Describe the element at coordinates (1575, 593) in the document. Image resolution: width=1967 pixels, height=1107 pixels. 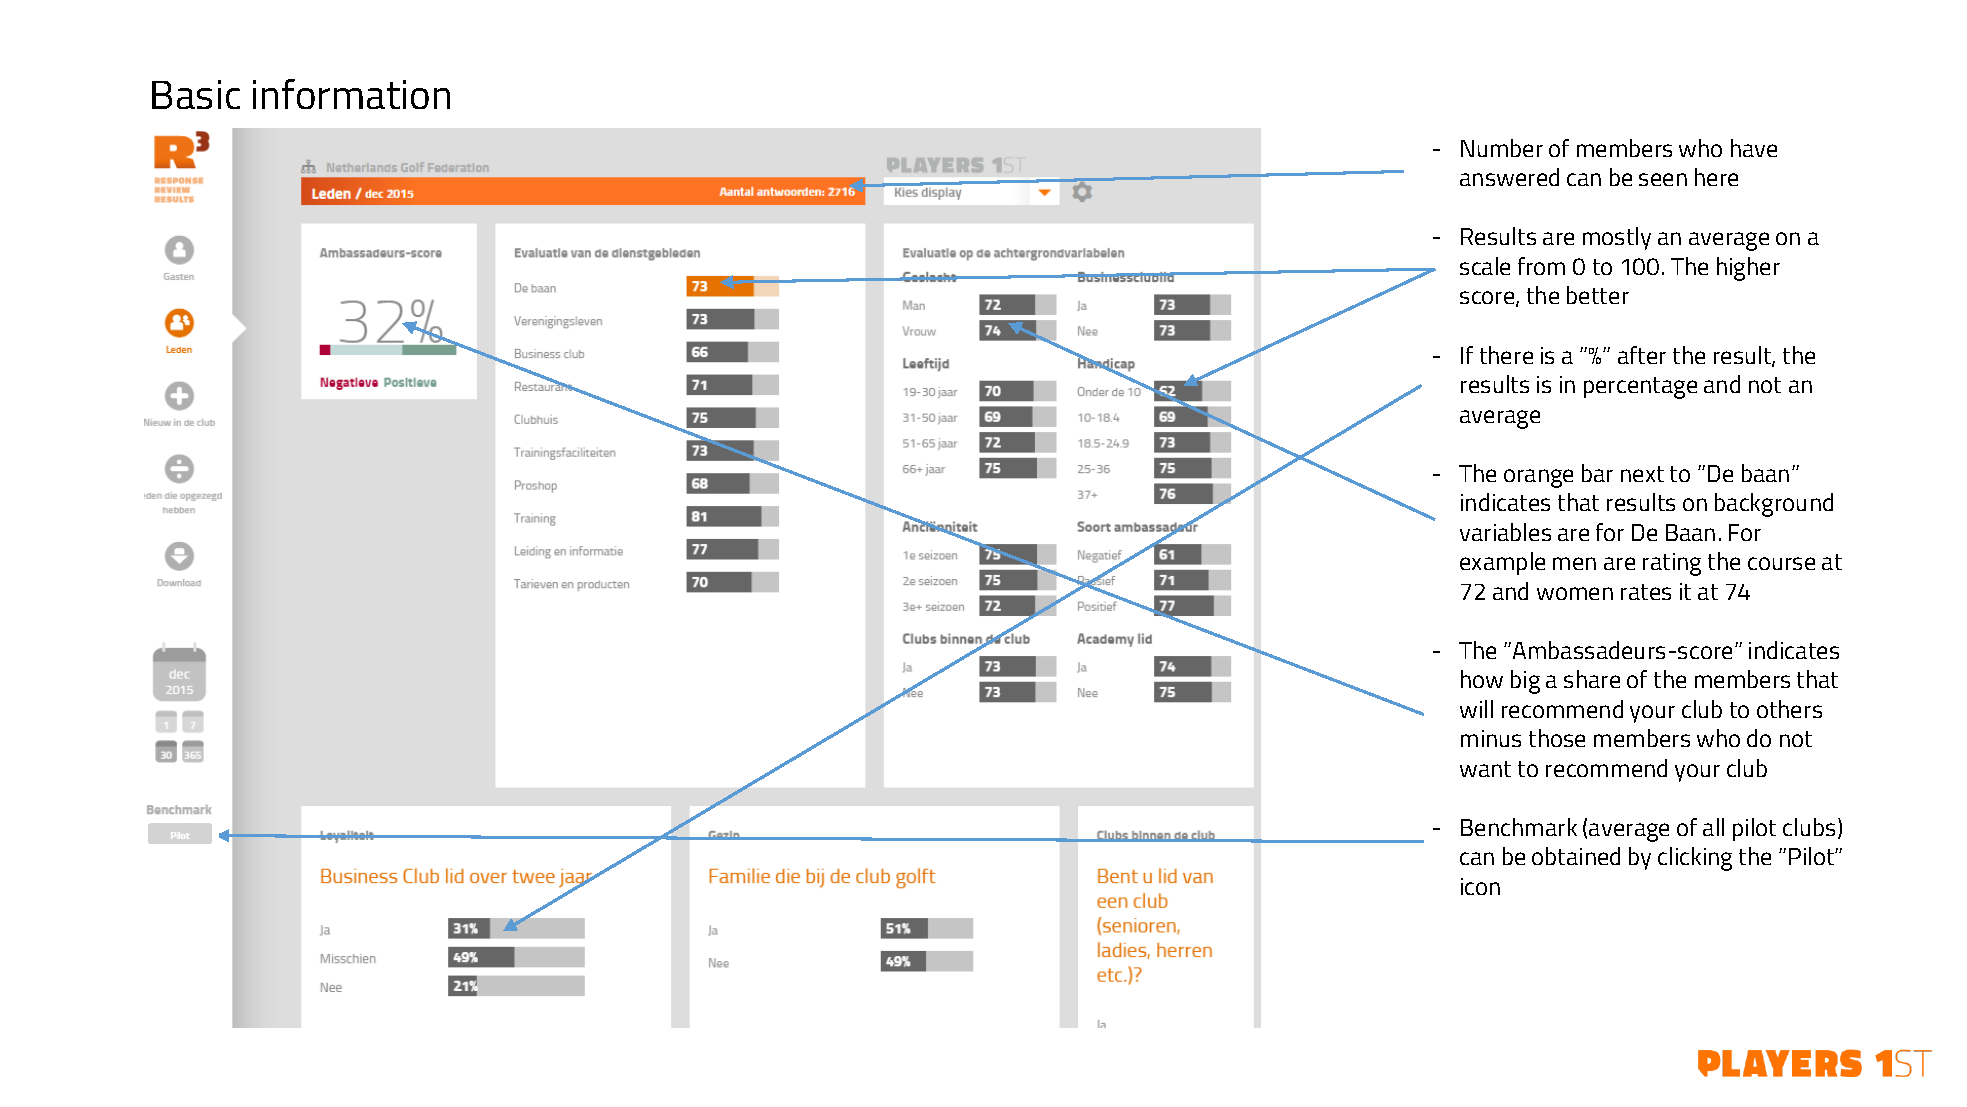
I see `women` at that location.
